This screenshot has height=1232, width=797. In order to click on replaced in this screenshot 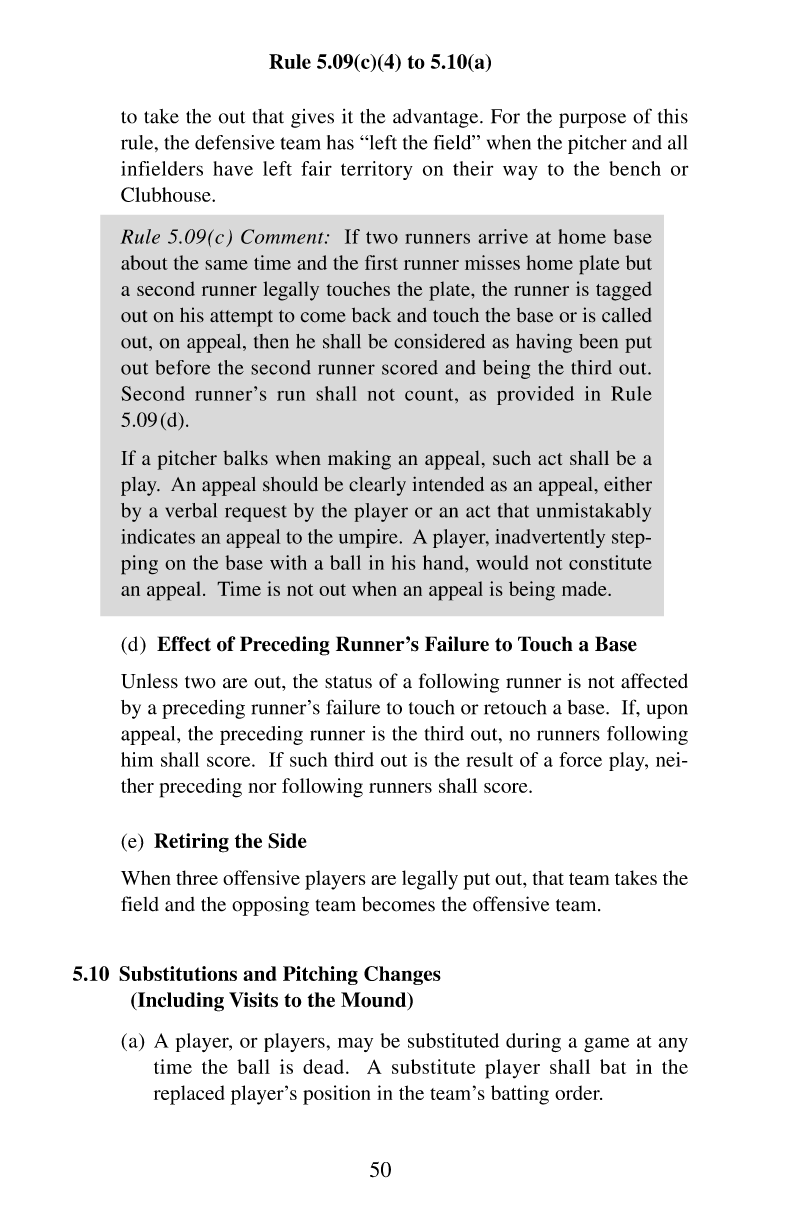, I will do `click(189, 1095)`.
